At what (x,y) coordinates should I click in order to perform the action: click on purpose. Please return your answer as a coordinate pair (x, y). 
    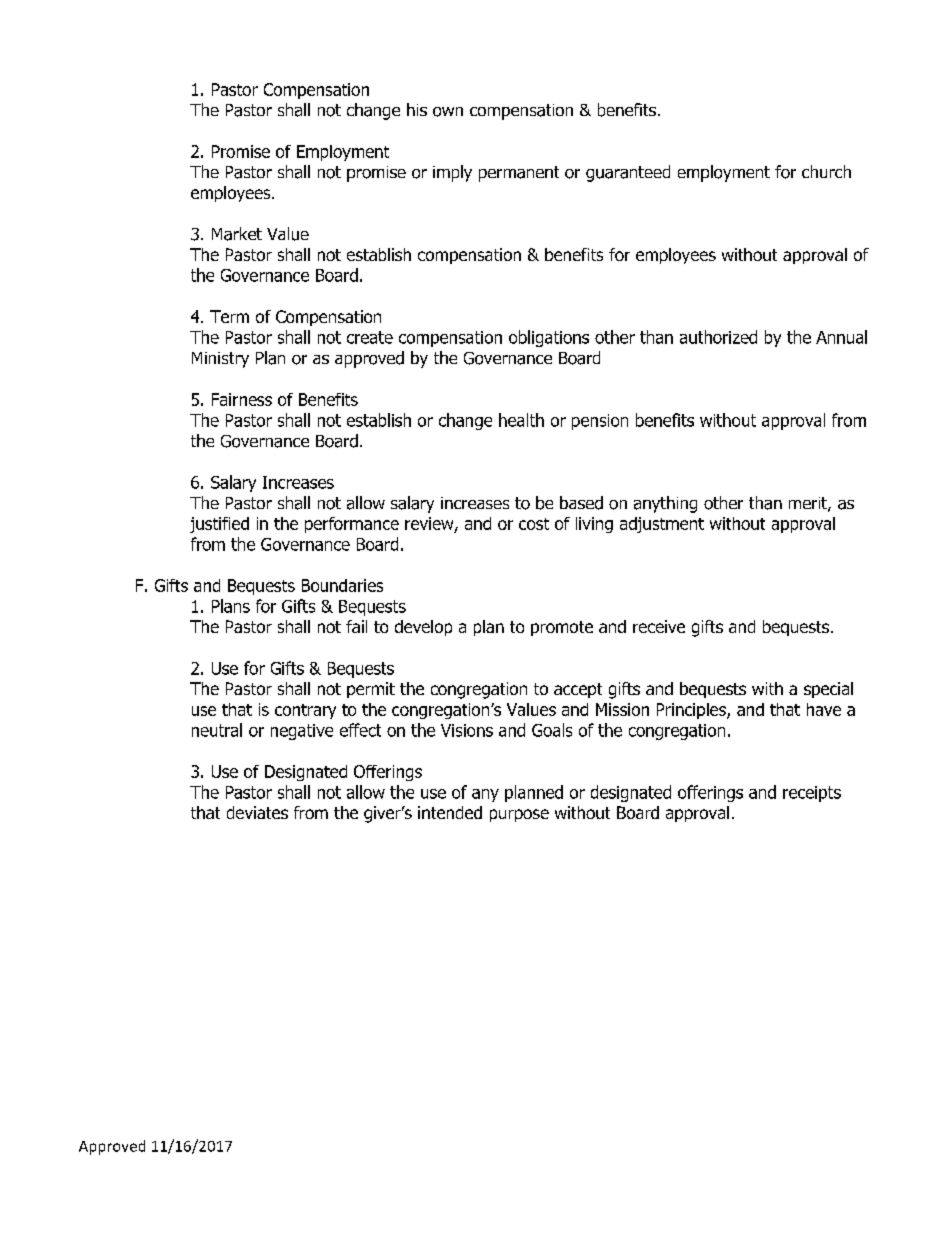
    Looking at the image, I should click on (519, 815).
